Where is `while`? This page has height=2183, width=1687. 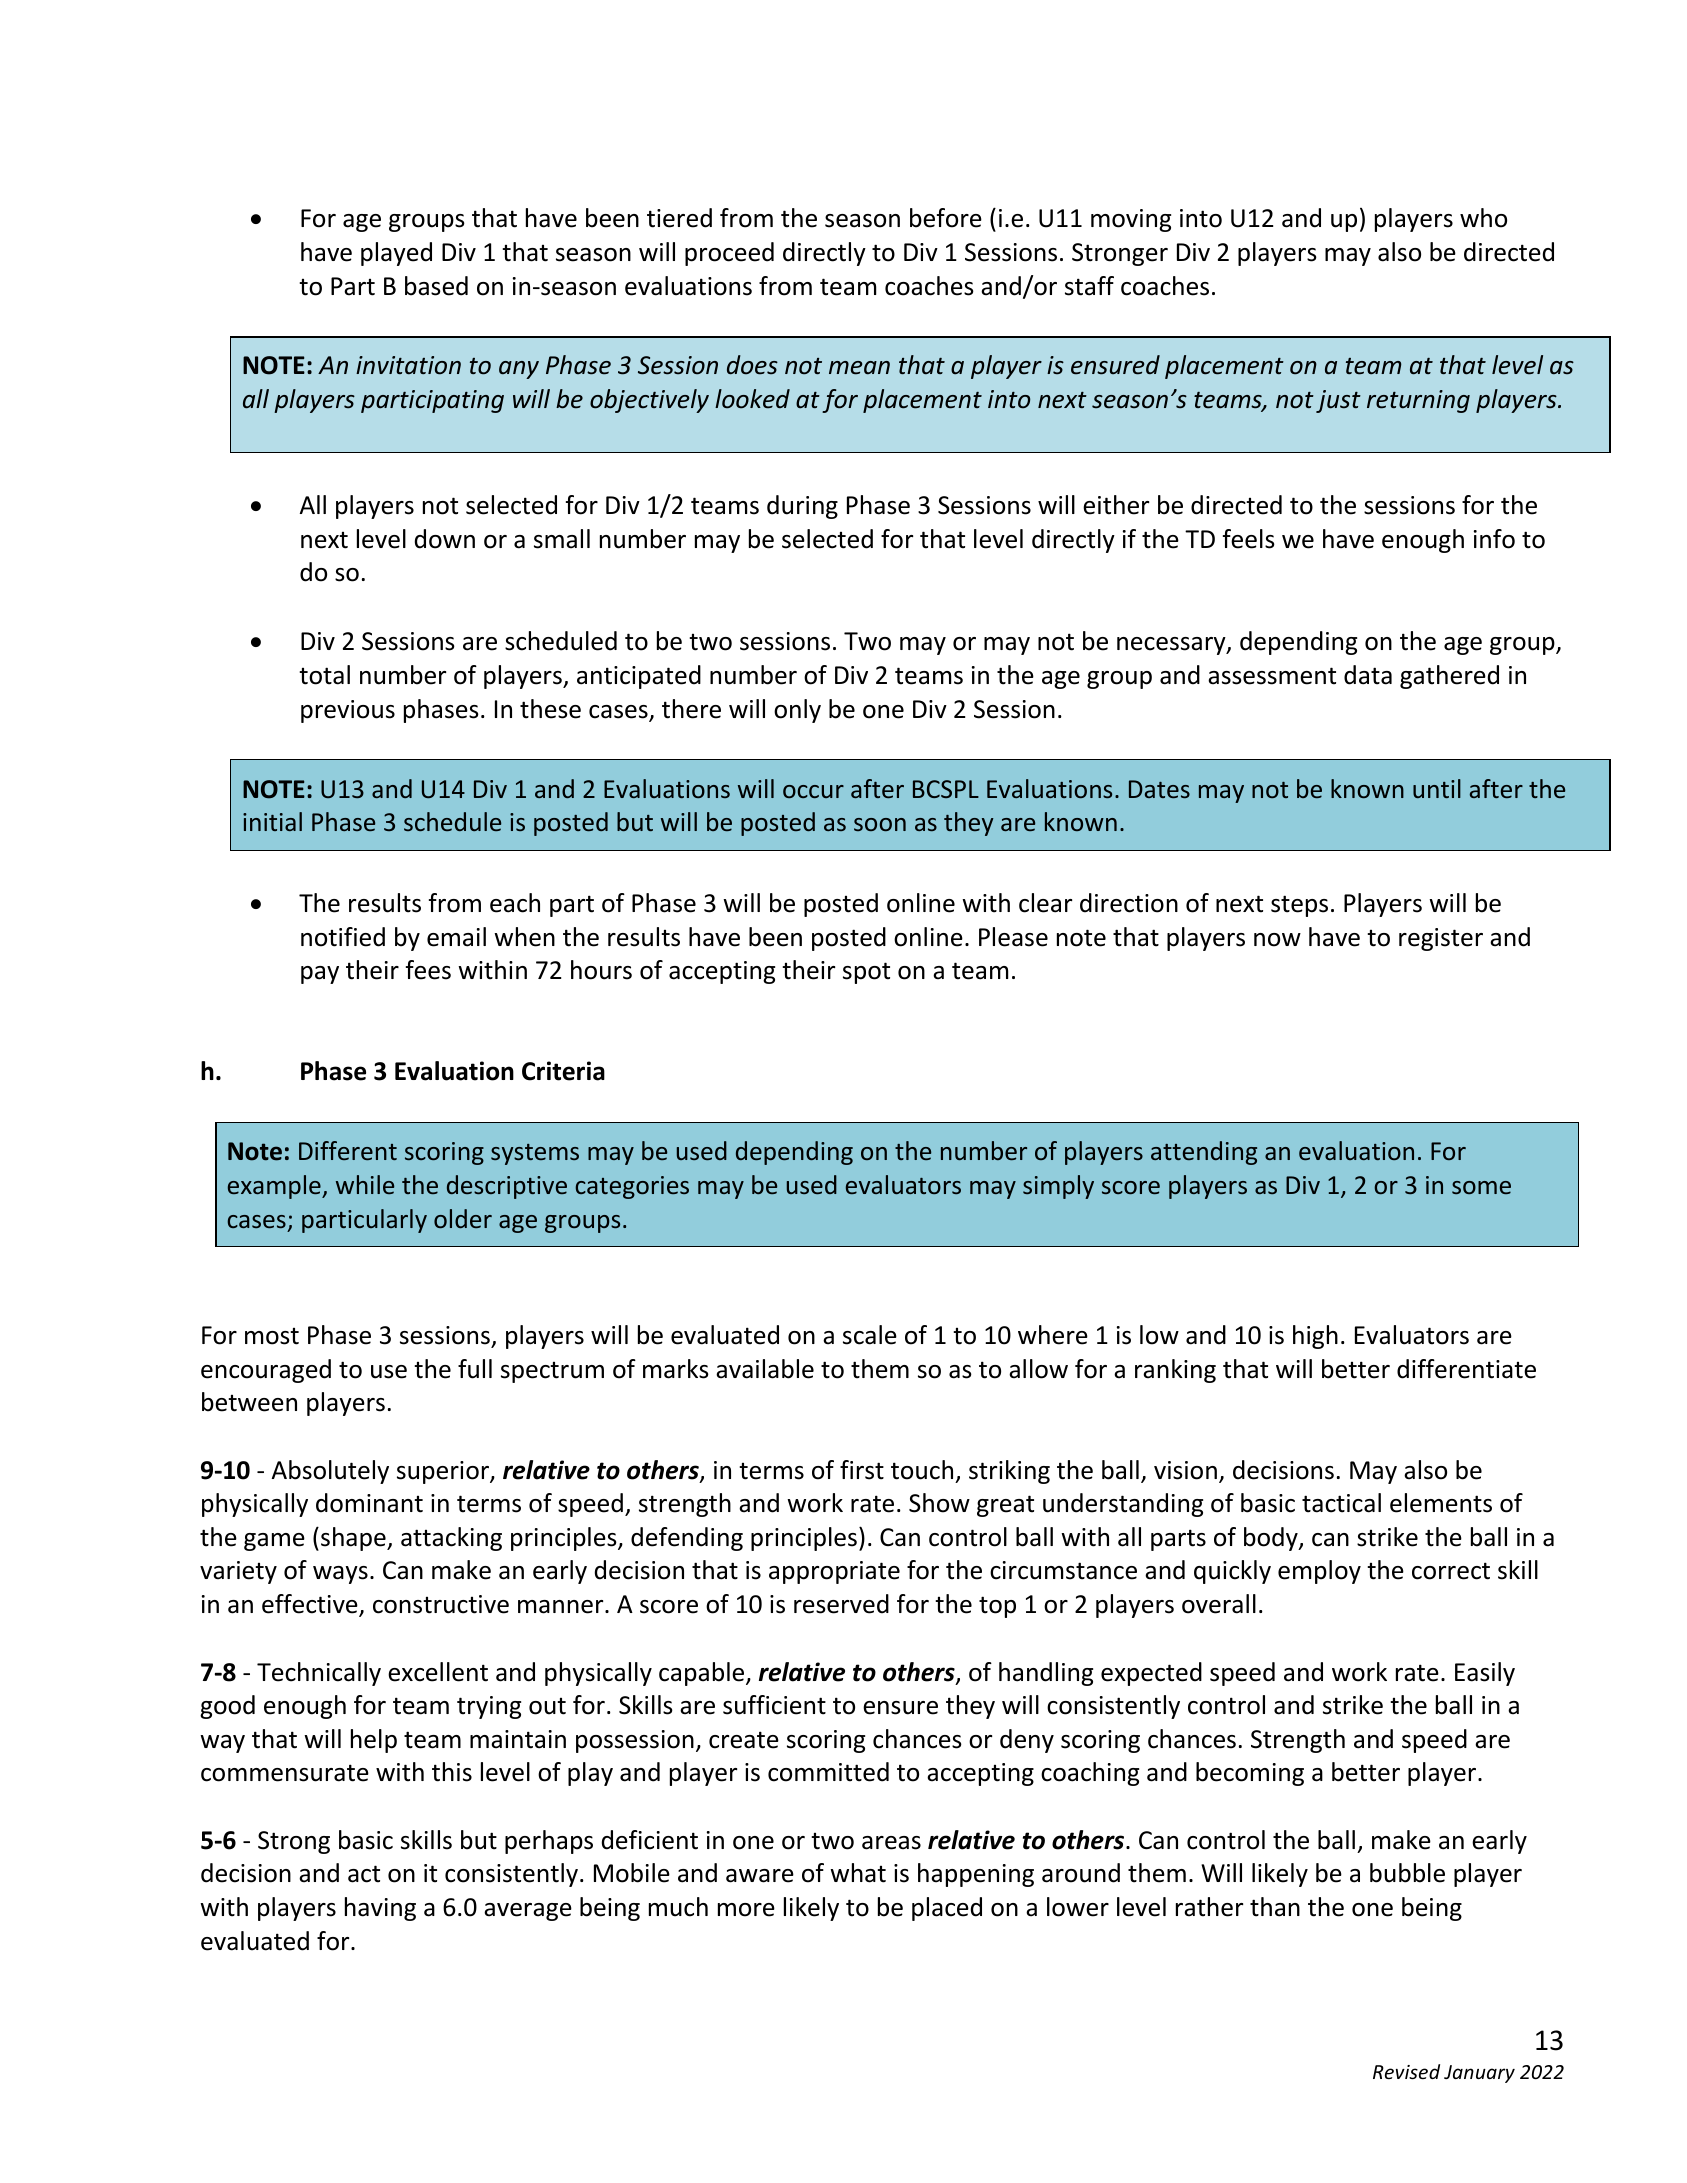 while is located at coordinates (365, 1184).
